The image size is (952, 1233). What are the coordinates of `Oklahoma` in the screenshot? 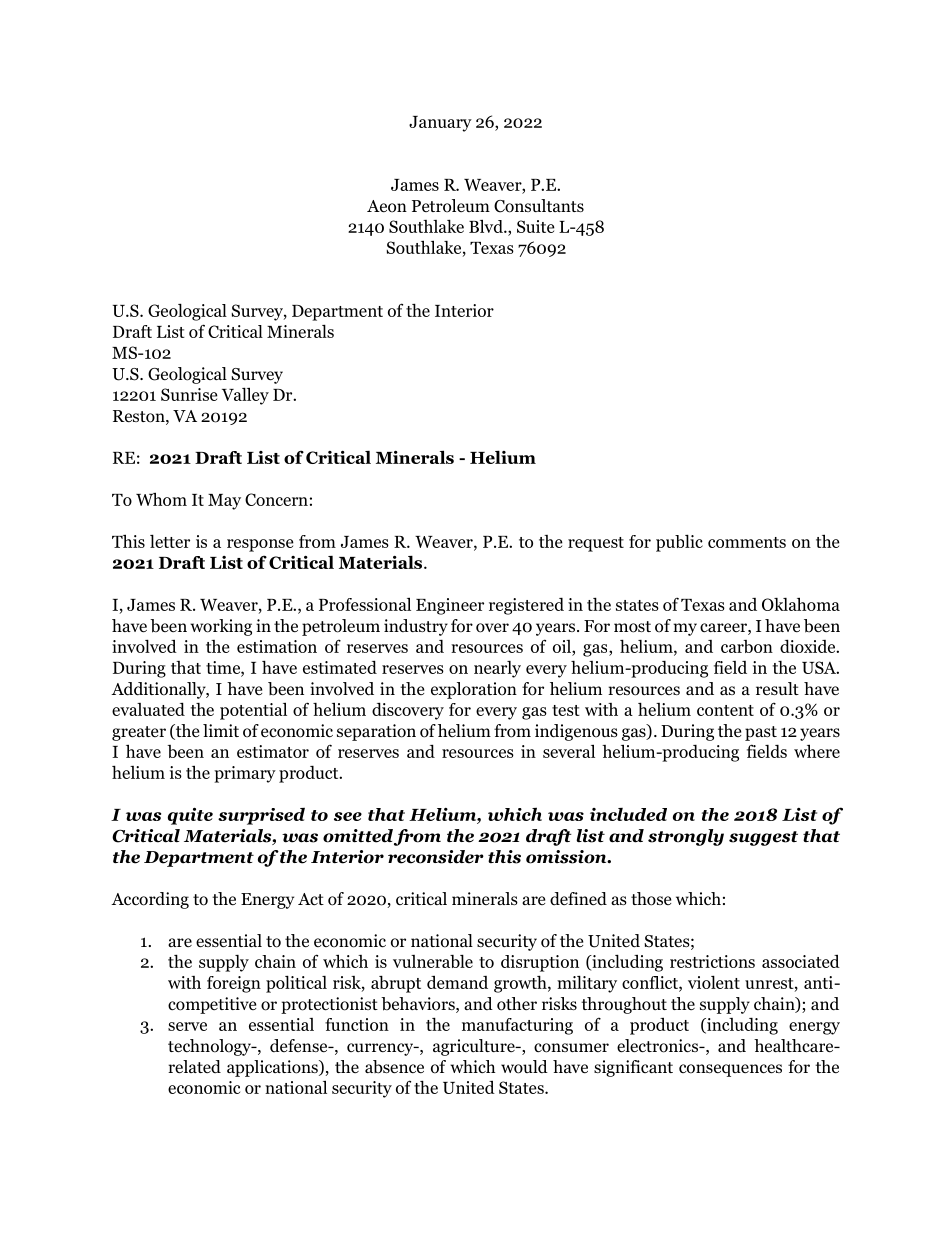 It's located at (801, 604).
